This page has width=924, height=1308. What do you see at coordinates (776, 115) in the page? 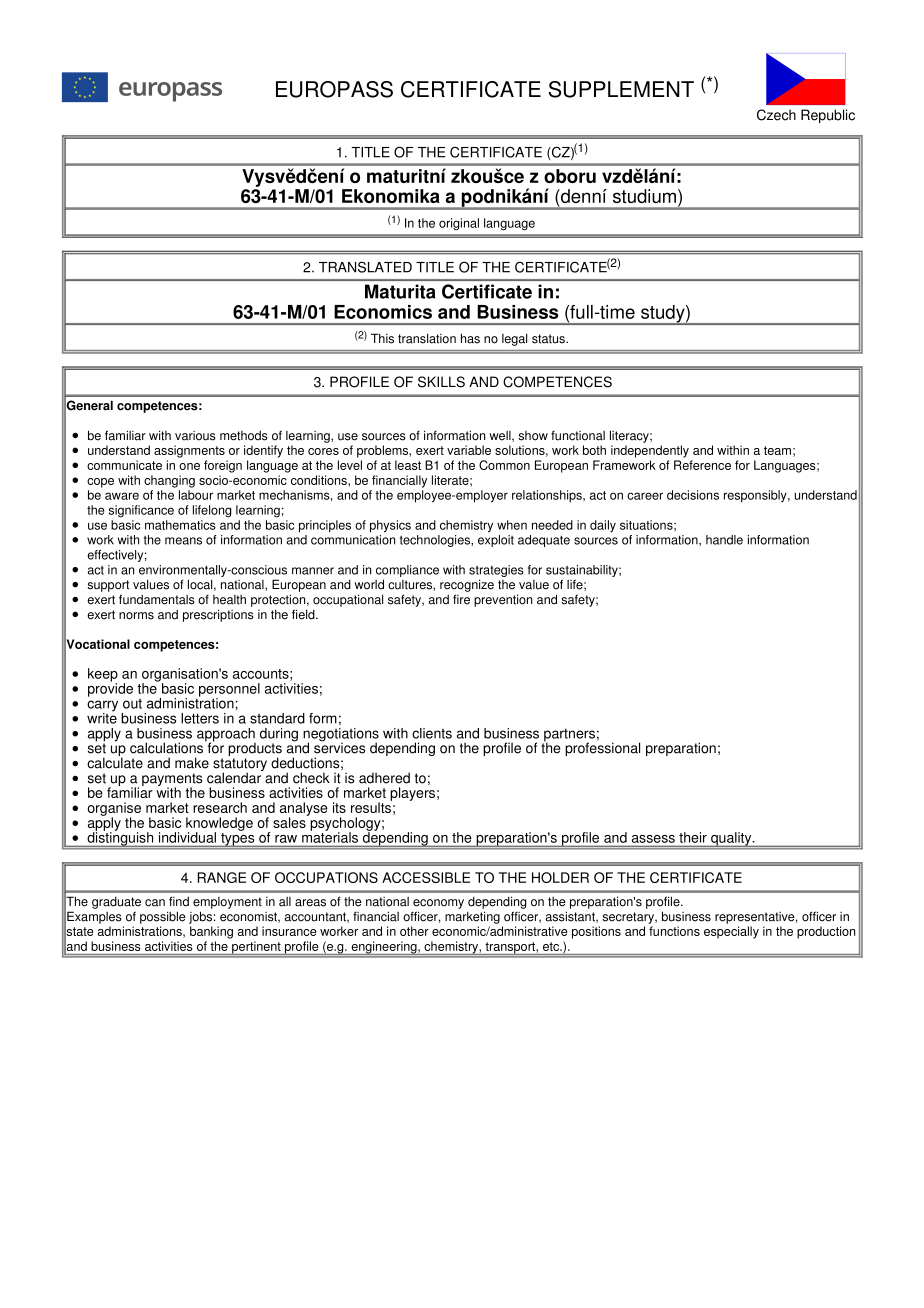
I see `Czech` at bounding box center [776, 115].
